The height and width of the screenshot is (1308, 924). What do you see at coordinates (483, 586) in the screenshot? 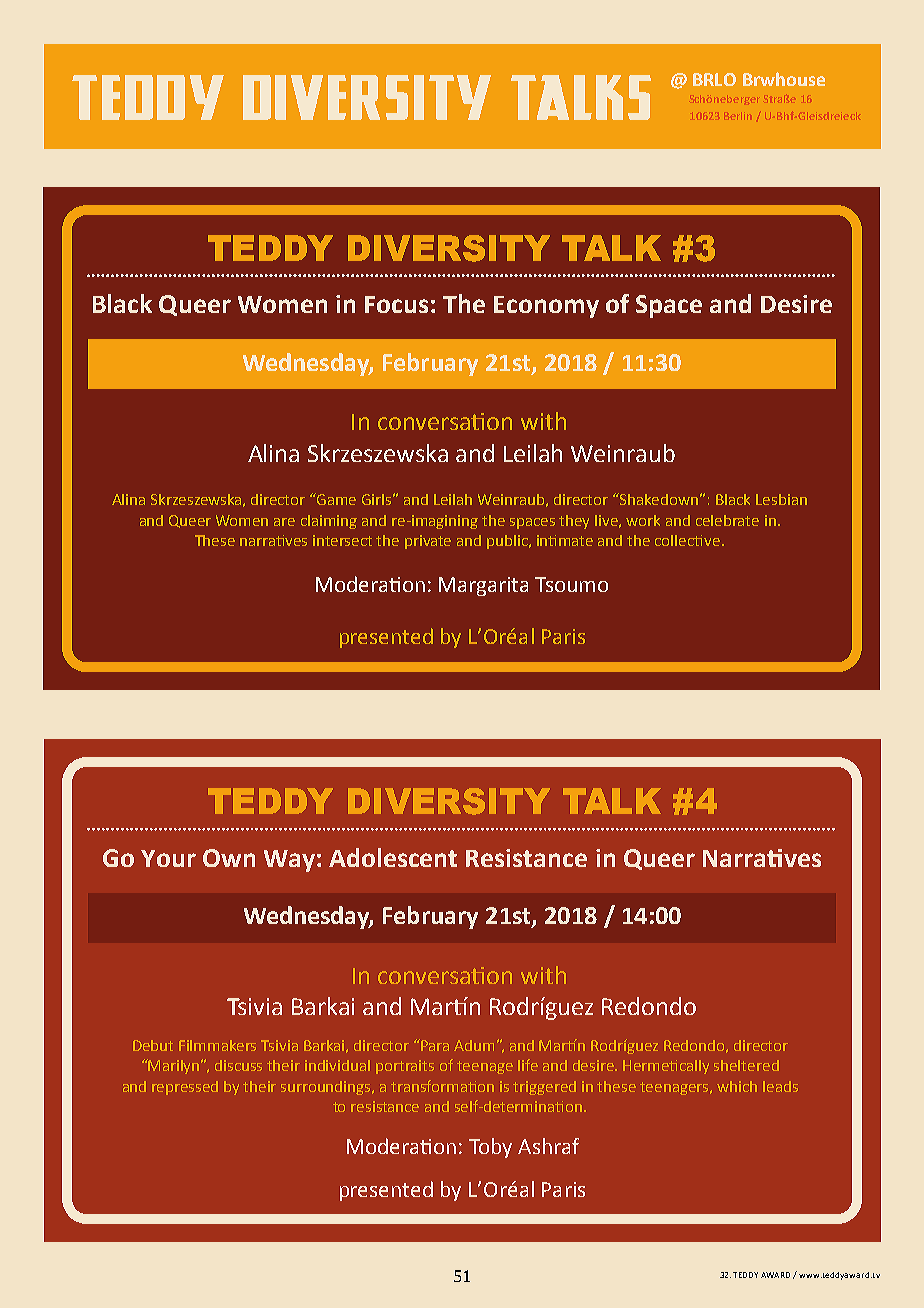
I see `Margarita` at bounding box center [483, 586].
